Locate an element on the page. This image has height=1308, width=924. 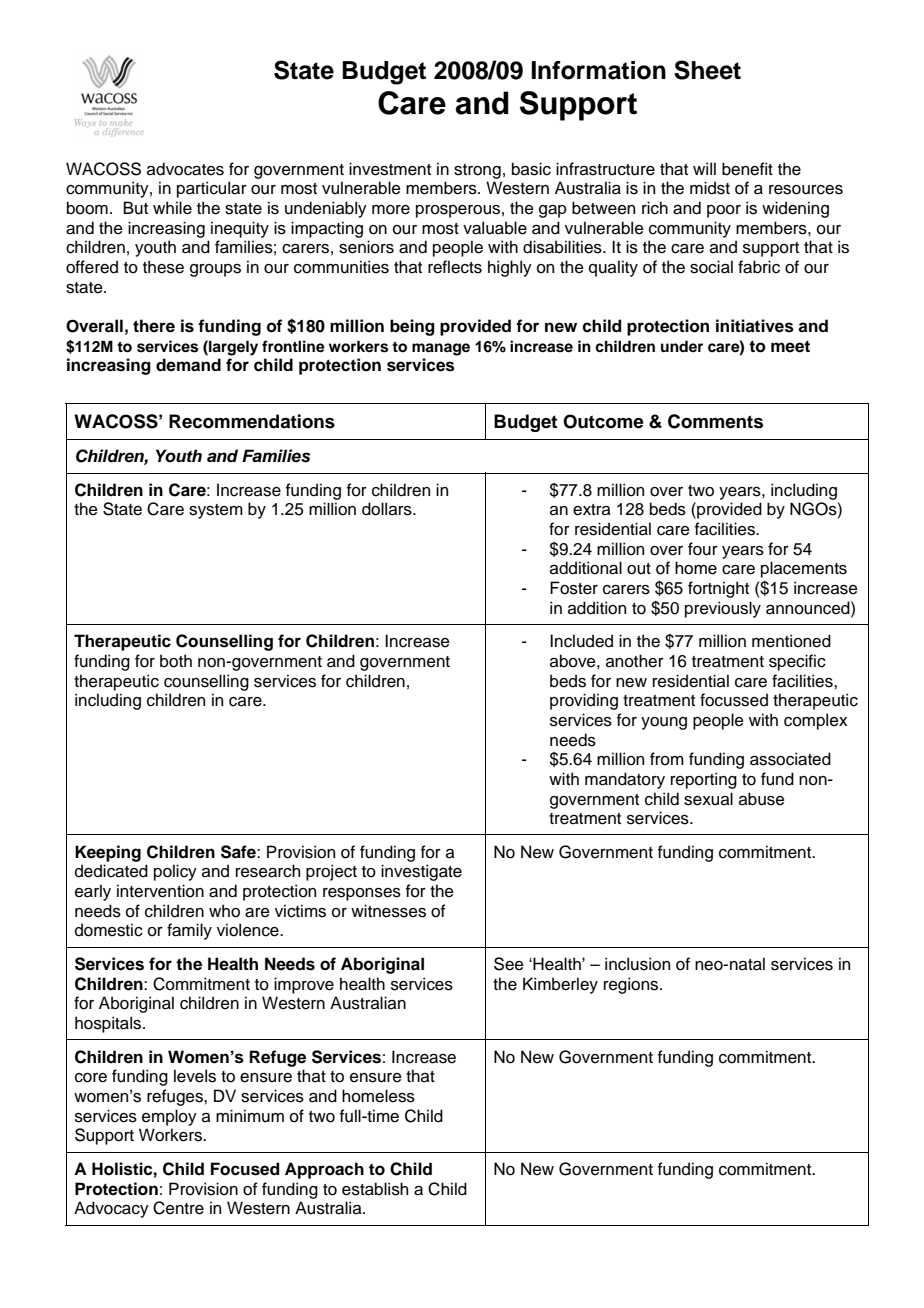
investigate is located at coordinates (421, 872).
